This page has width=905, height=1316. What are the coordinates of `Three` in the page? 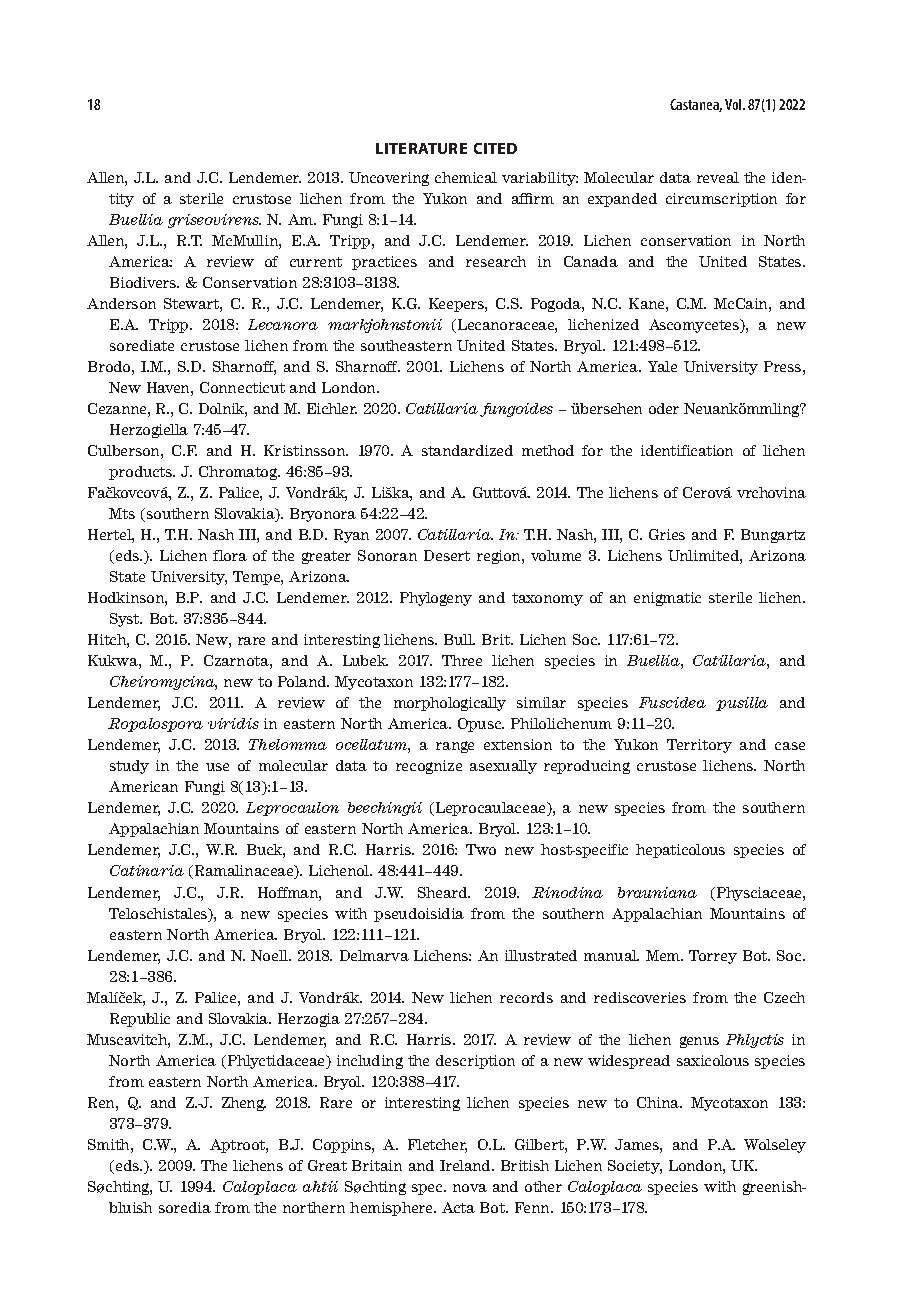 It's located at (462, 660).
